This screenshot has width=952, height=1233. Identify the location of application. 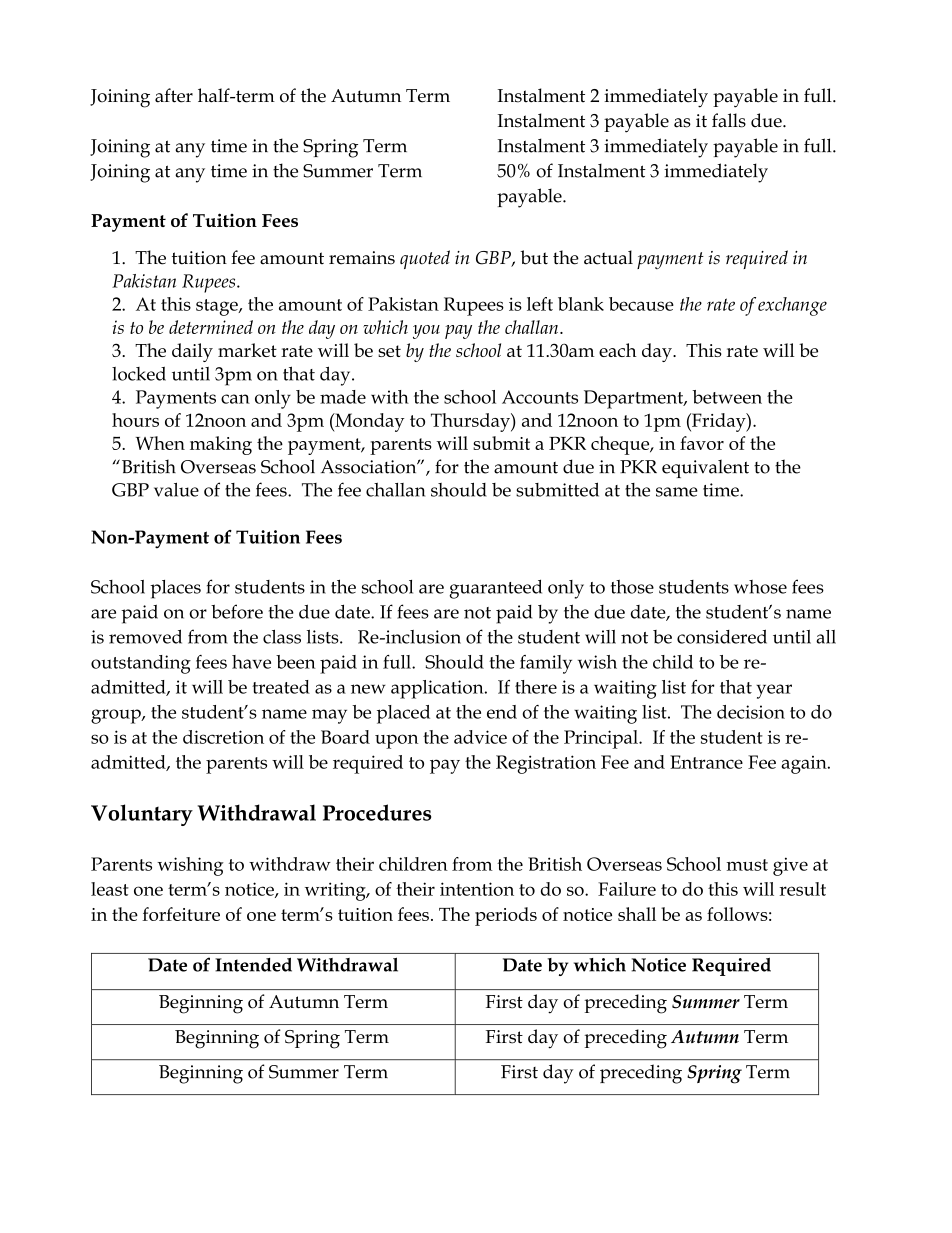
(438, 689).
